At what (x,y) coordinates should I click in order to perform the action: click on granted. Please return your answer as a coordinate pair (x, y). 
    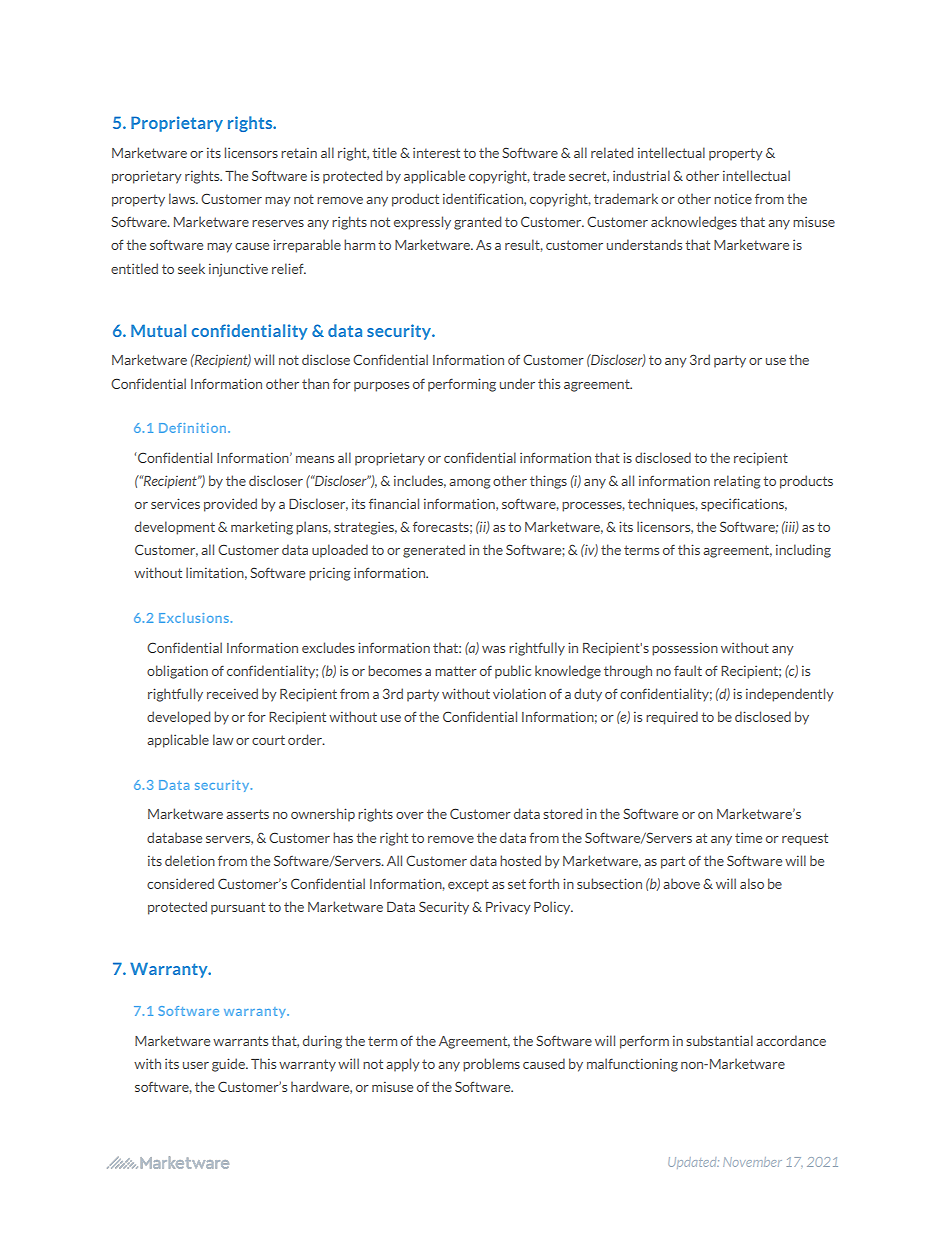
    Looking at the image, I should click on (477, 223).
